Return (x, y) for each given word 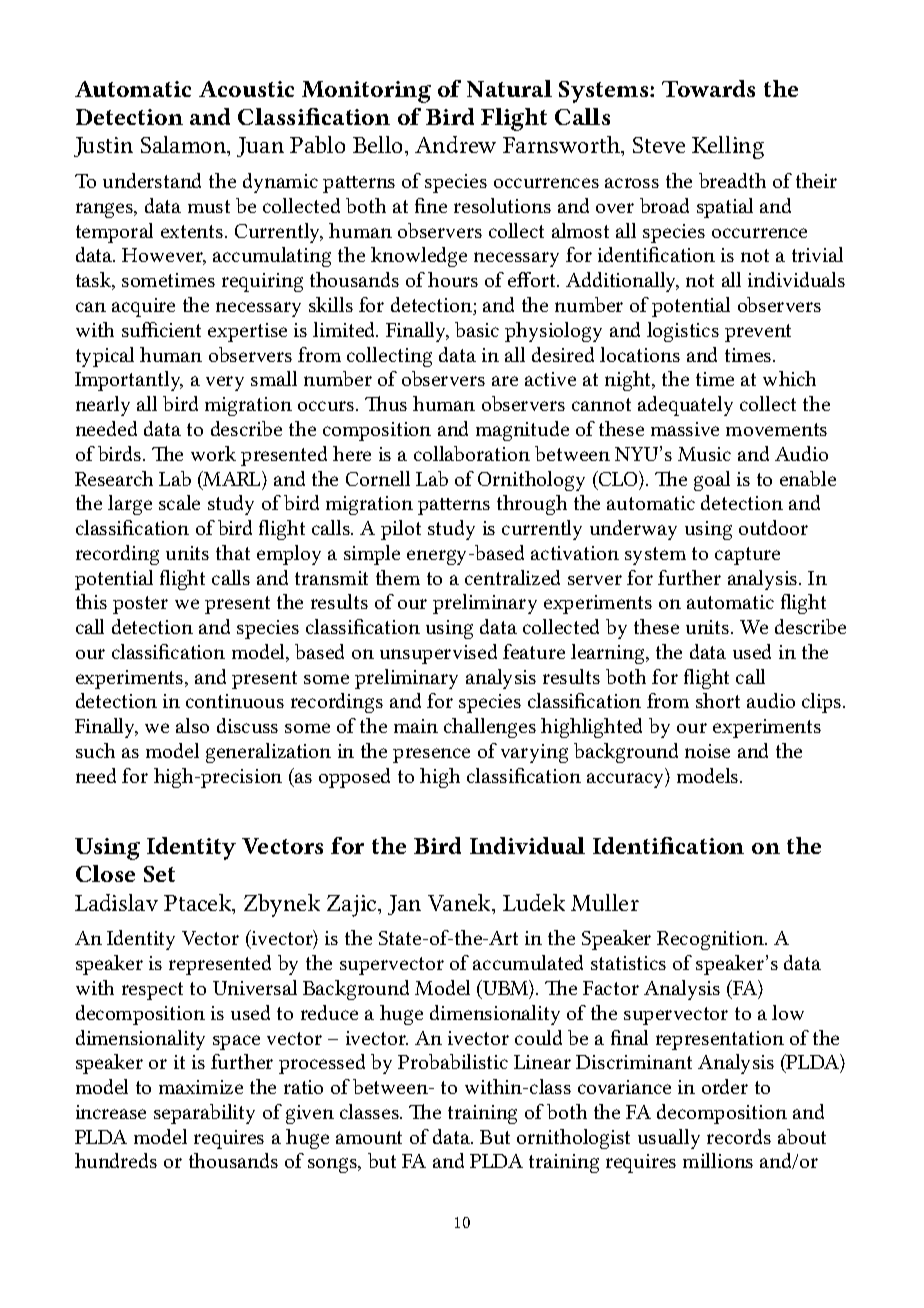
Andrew (455, 144)
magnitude (522, 431)
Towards (708, 88)
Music (704, 454)
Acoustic (246, 89)
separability (204, 1114)
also (192, 725)
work (213, 453)
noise (707, 751)
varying (534, 753)
